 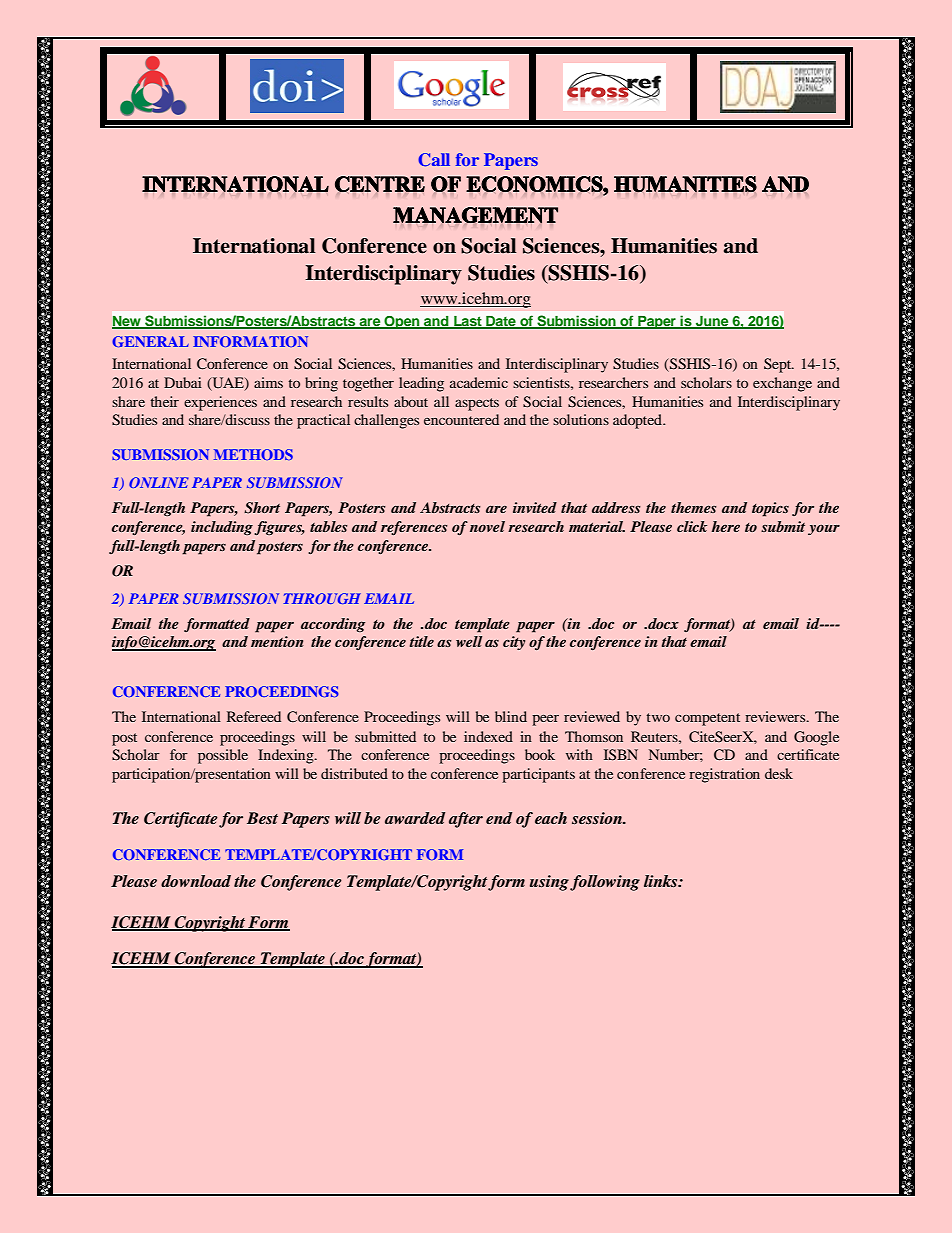 What do you see at coordinates (277, 641) in the document?
I see `mention` at bounding box center [277, 641].
